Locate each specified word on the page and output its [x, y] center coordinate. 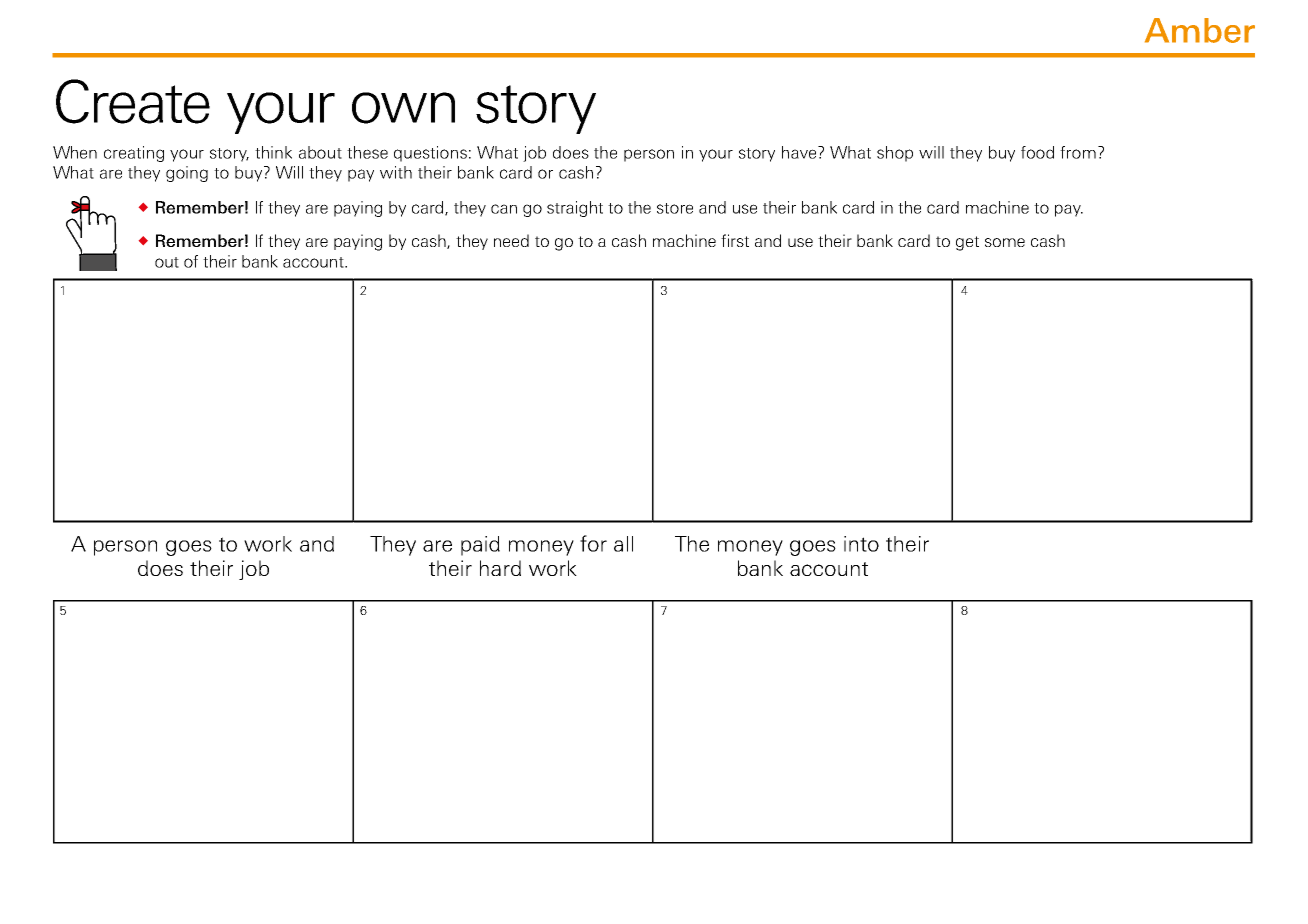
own [403, 108]
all [623, 544]
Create [133, 101]
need [511, 240]
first [735, 240]
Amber [1200, 30]
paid [480, 546]
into [861, 544]
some [1005, 242]
